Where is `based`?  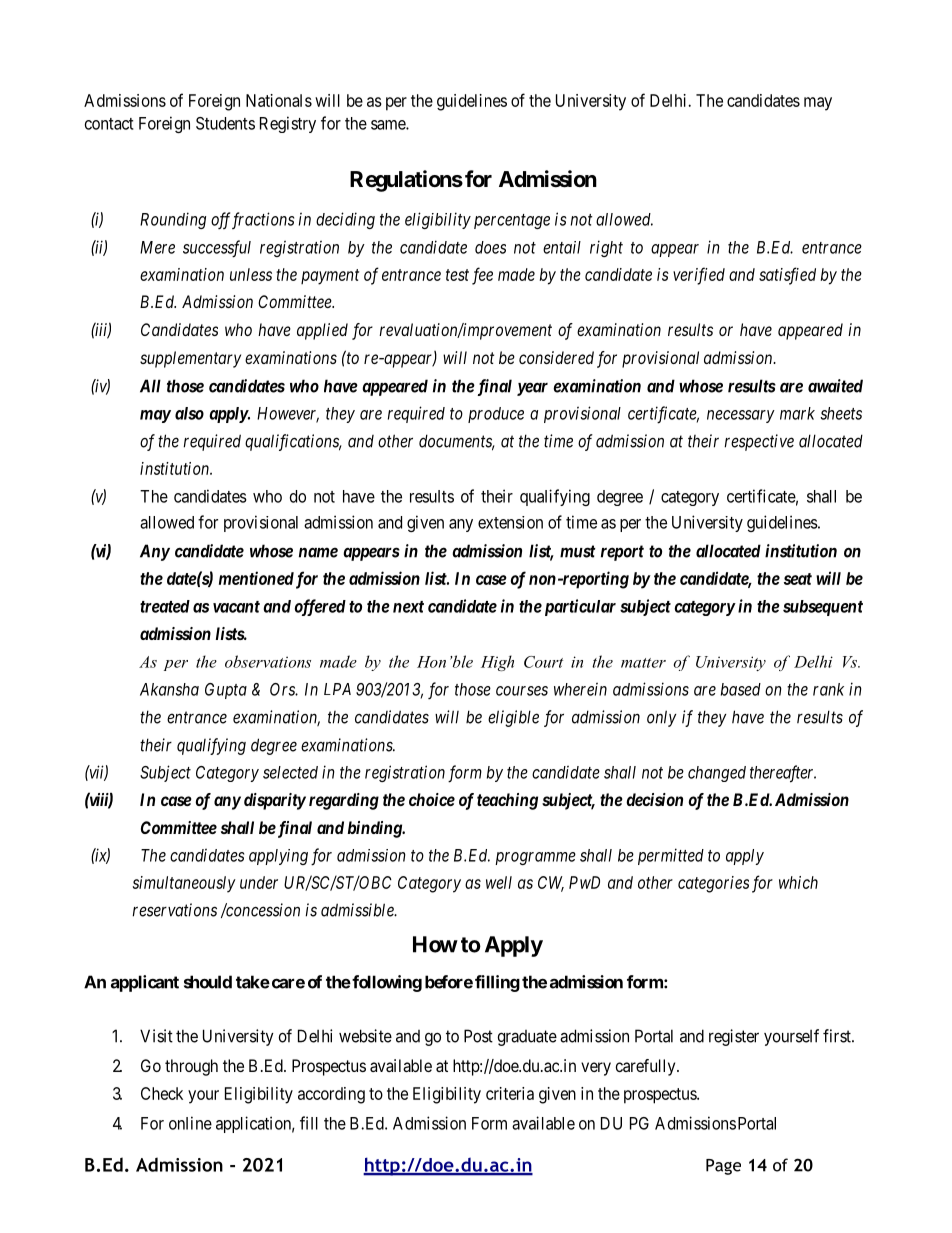
based is located at coordinates (741, 689).
